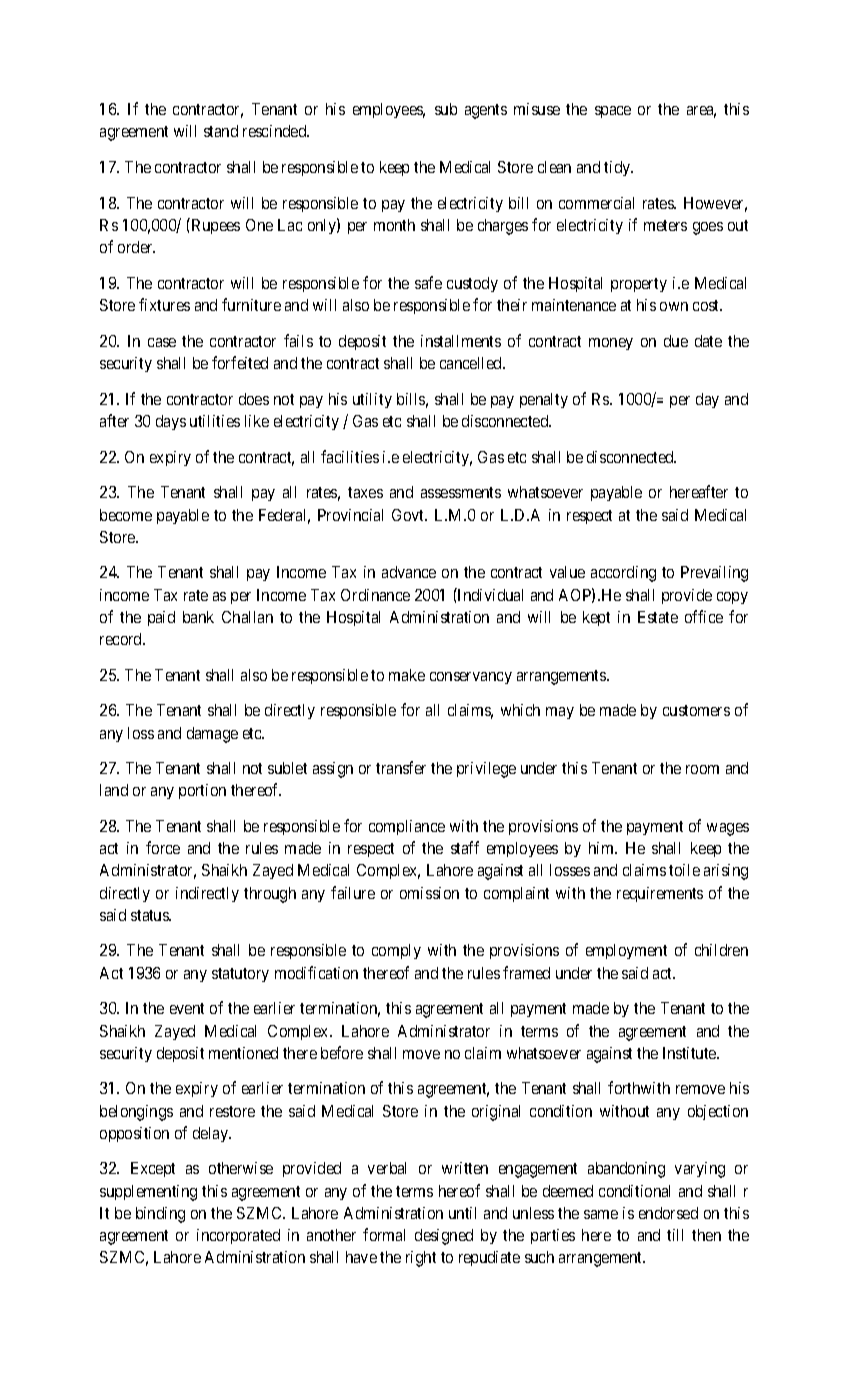  I want to click on binding, so click(160, 1215).
